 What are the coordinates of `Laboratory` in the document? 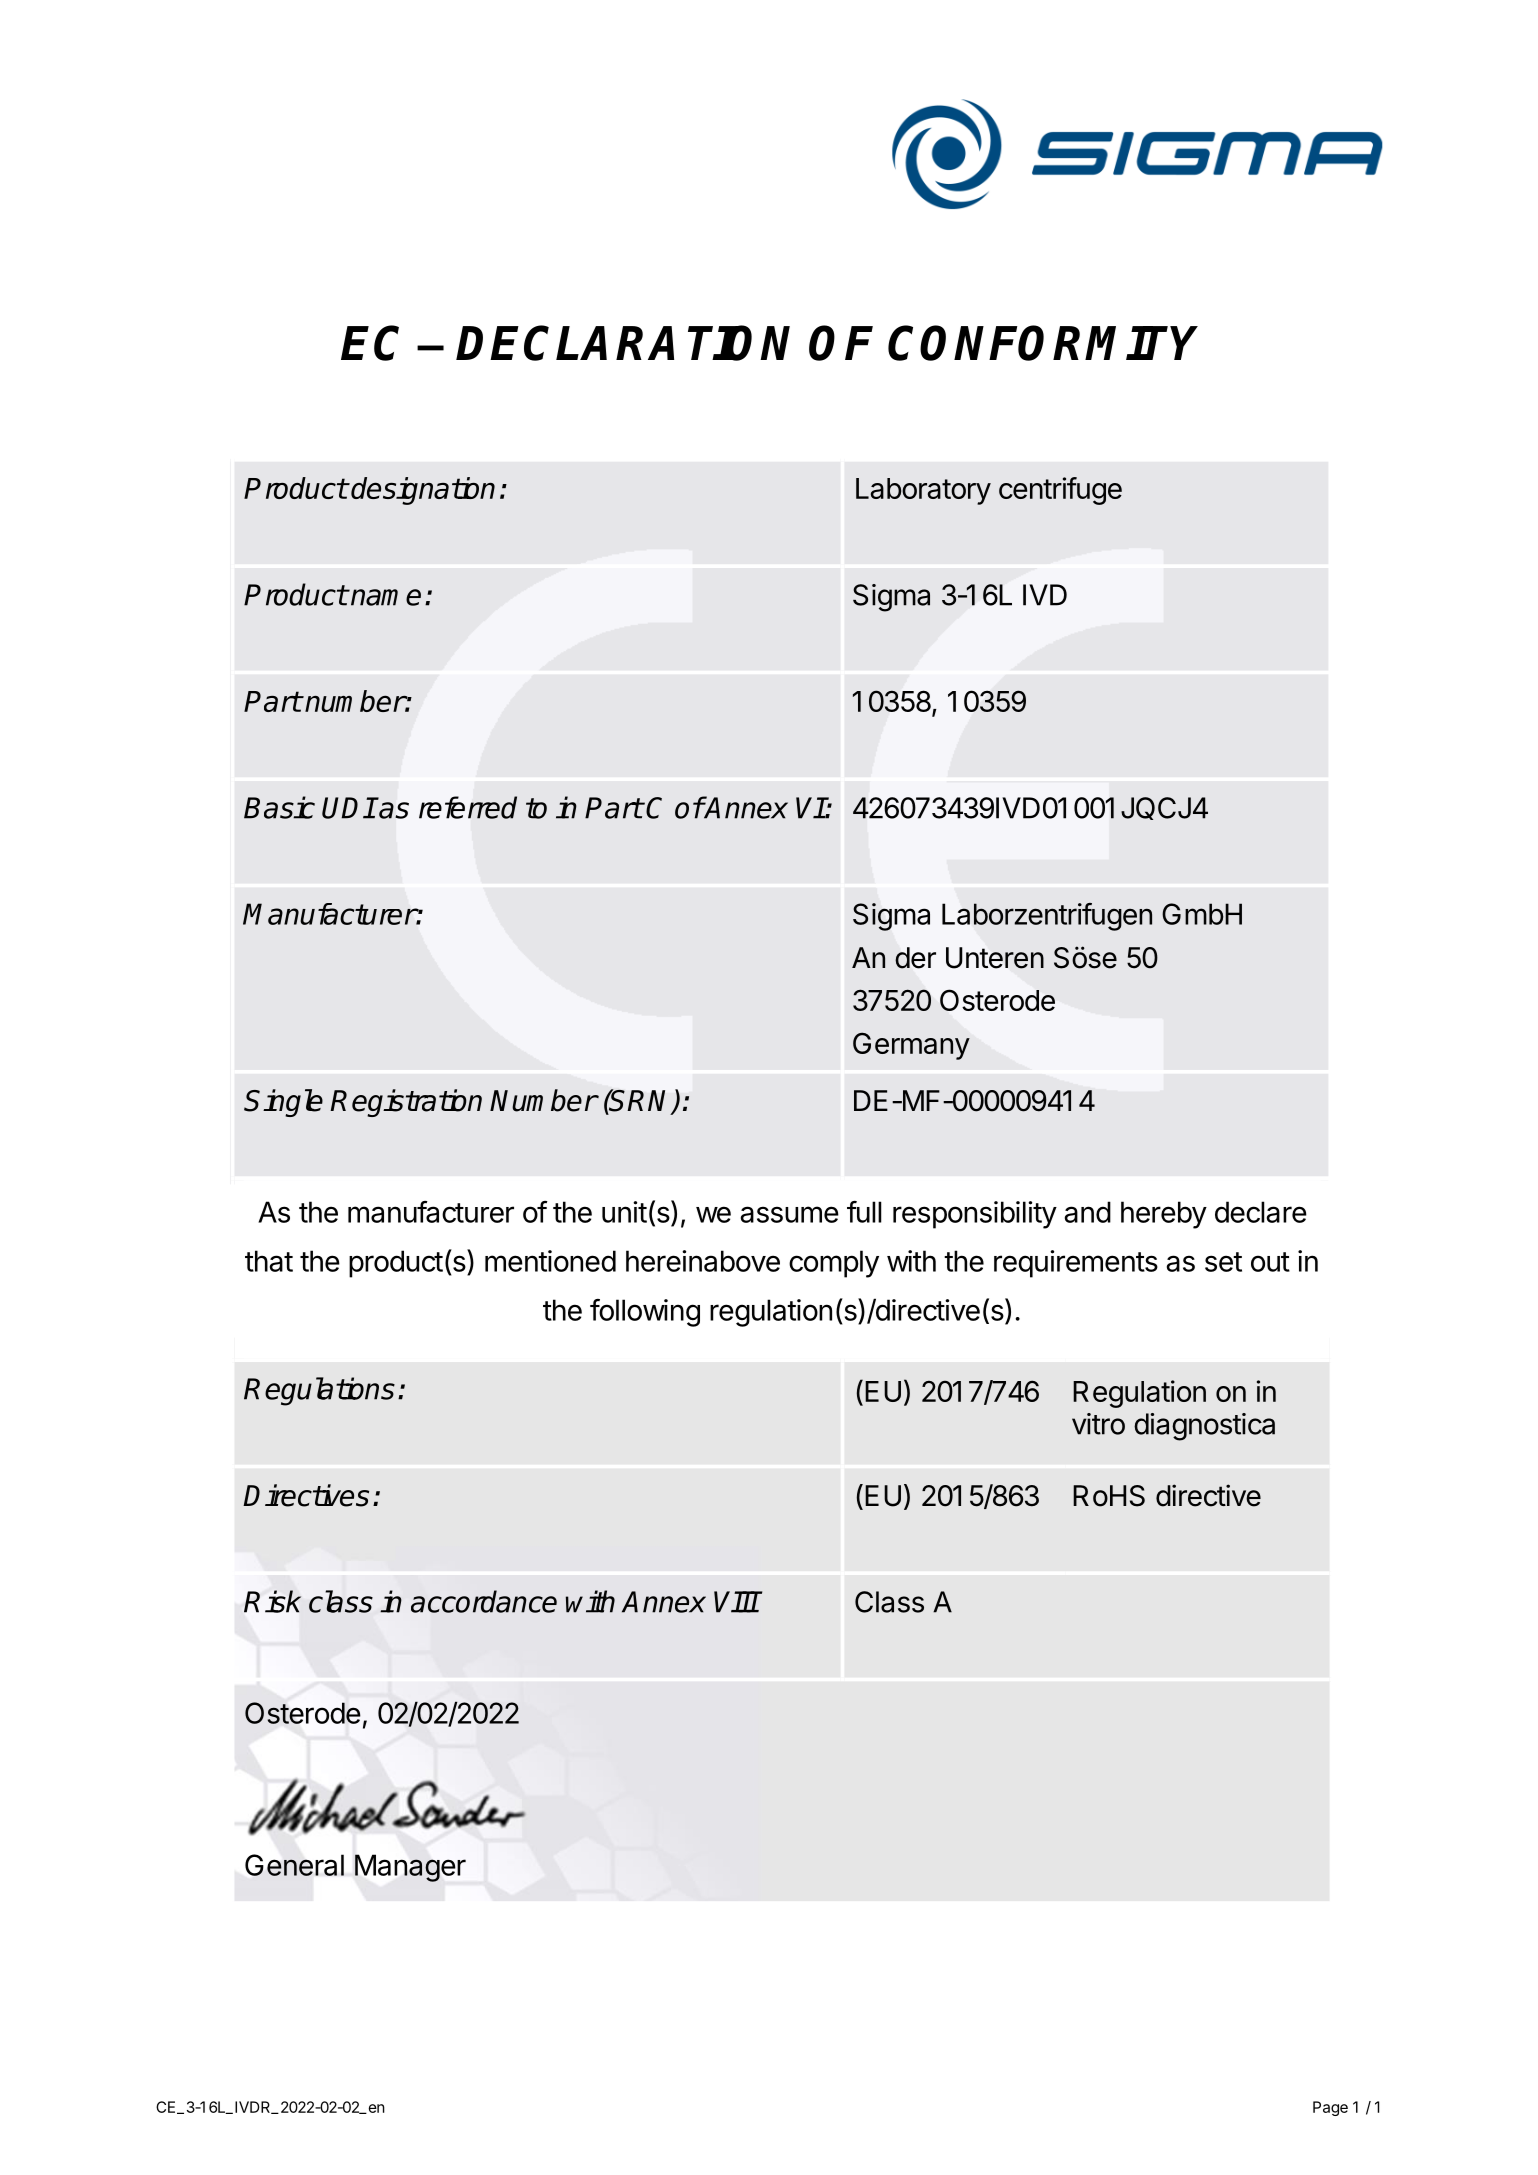 It's located at (923, 491).
